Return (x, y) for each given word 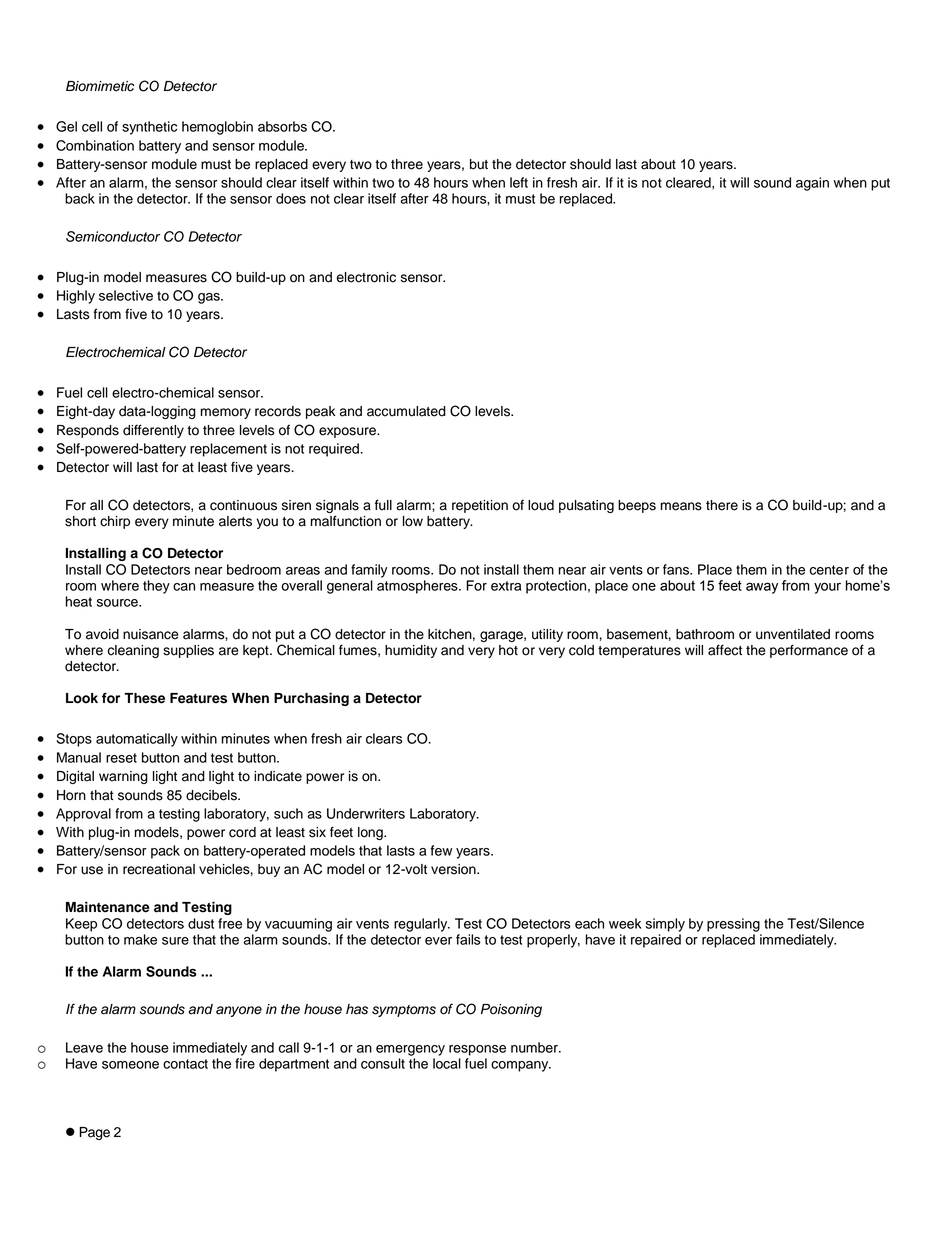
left (519, 182)
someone (130, 1065)
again (812, 184)
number (535, 1047)
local (447, 1063)
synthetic (149, 128)
